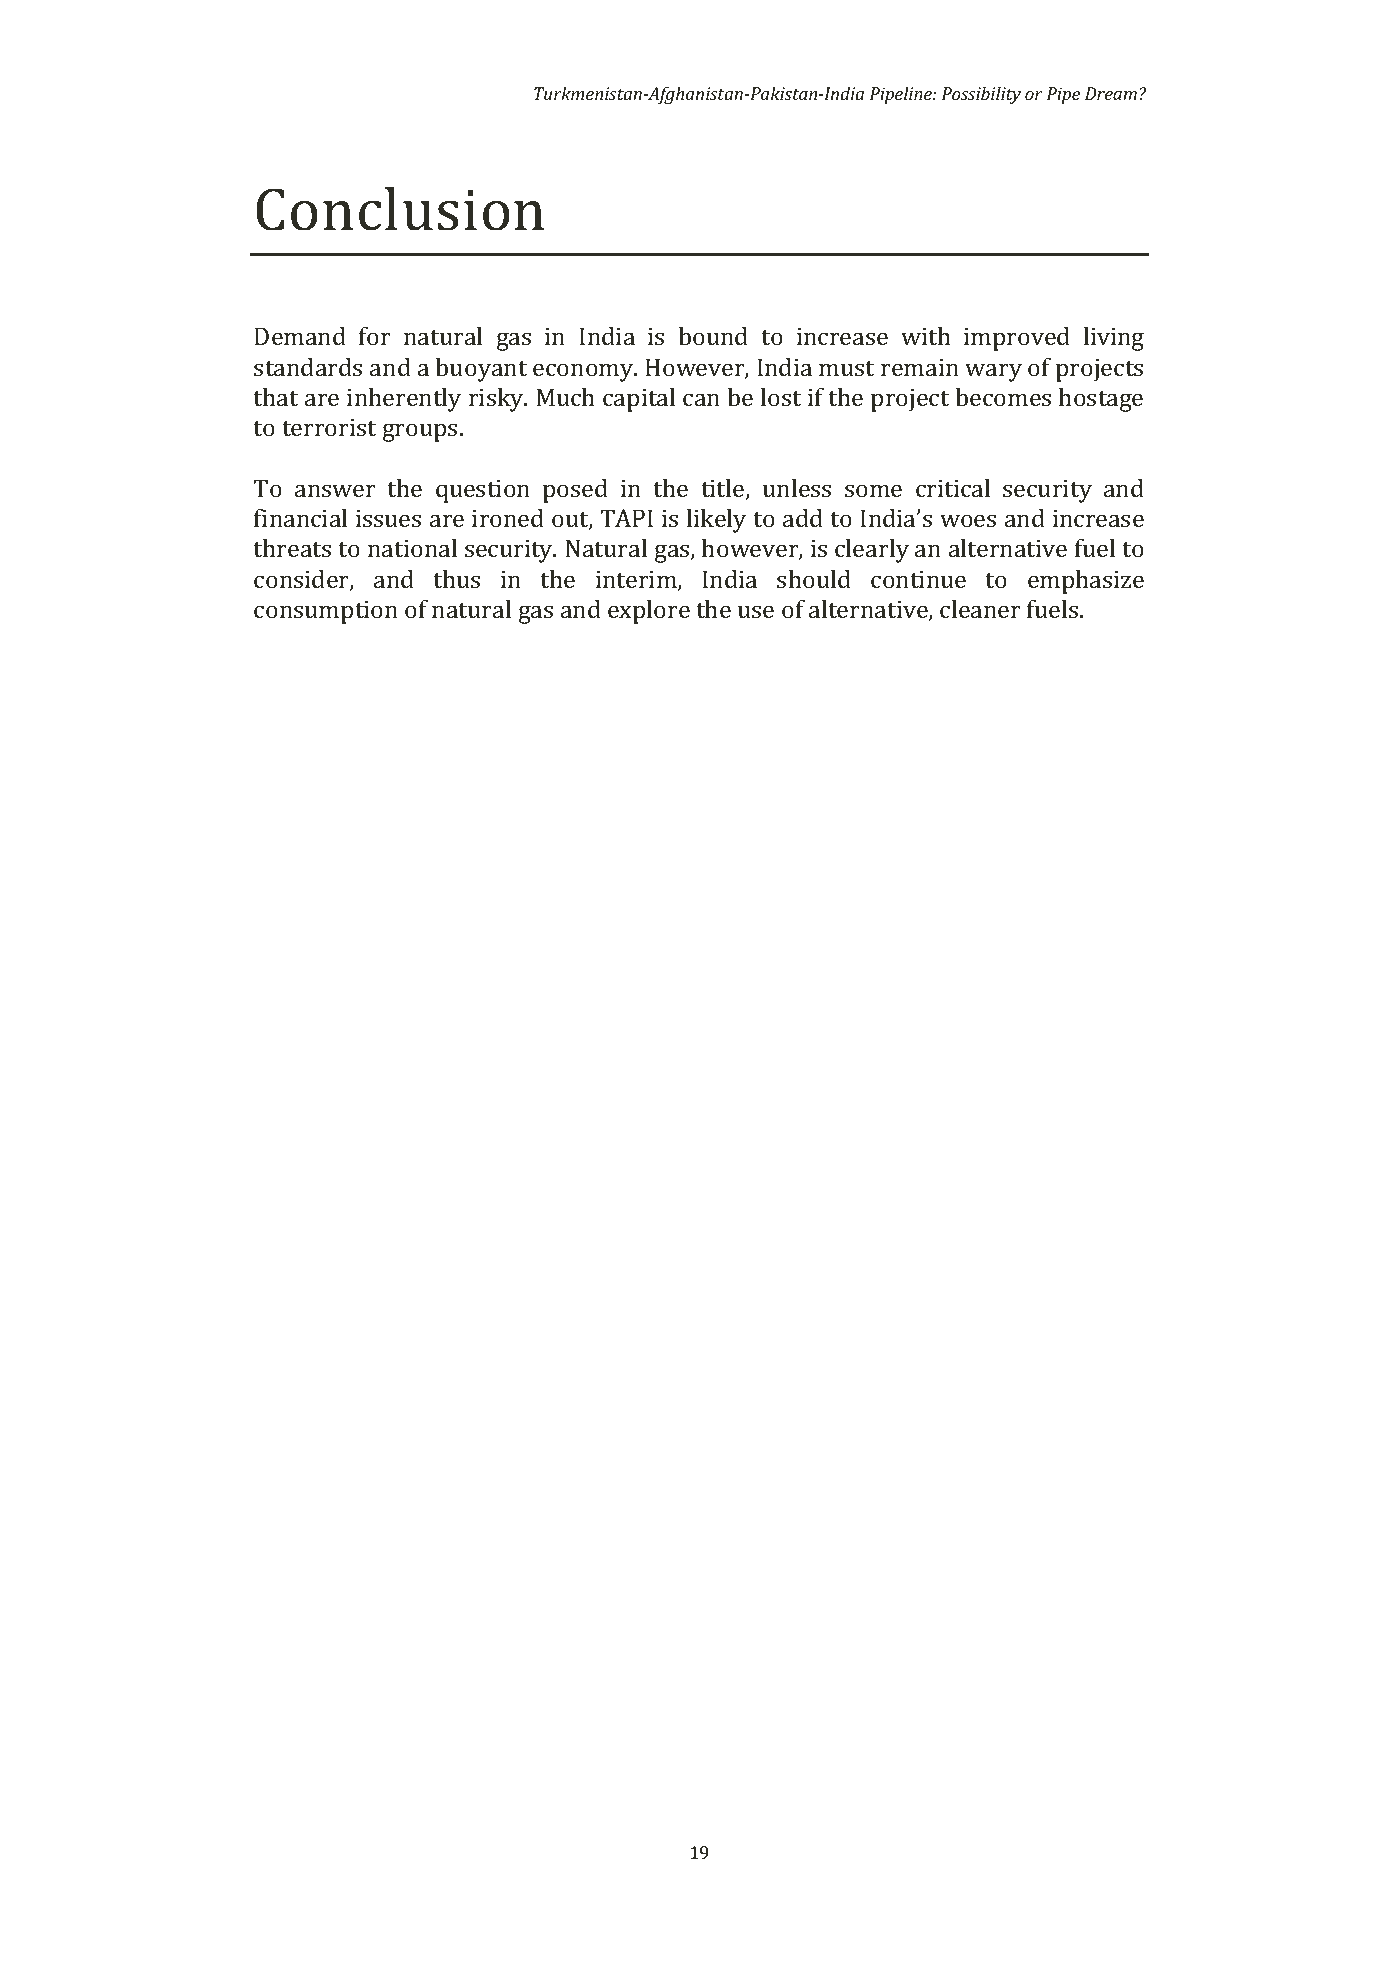 This screenshot has height=1979, width=1399. What do you see at coordinates (981, 95) in the screenshot?
I see `Possibility` at bounding box center [981, 95].
